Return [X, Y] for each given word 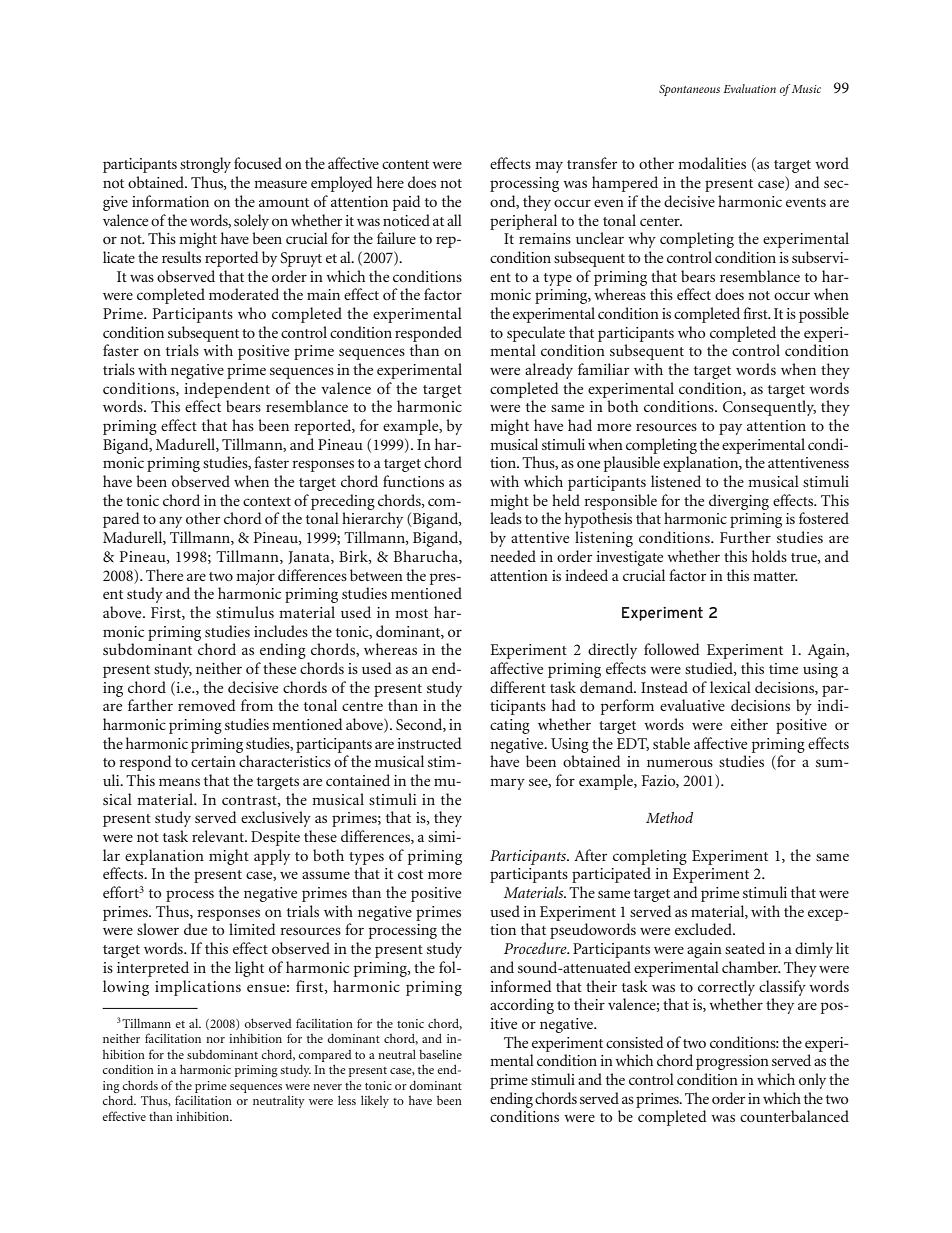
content [405, 164]
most [411, 613]
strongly [205, 165]
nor [215, 1040]
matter [775, 576]
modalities [712, 163]
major [255, 577]
